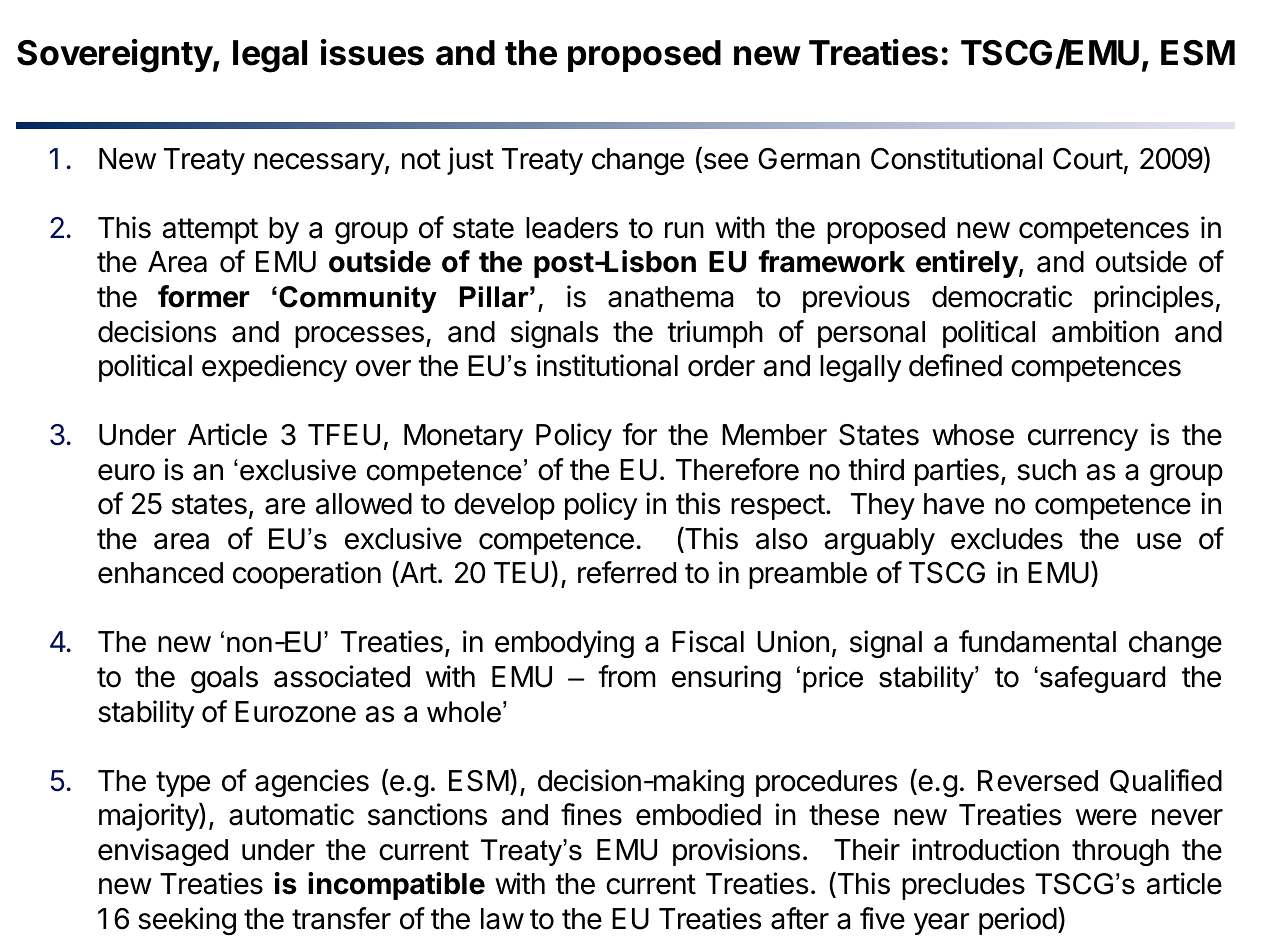  What do you see at coordinates (1088, 159) in the screenshot?
I see `Court` at bounding box center [1088, 159].
